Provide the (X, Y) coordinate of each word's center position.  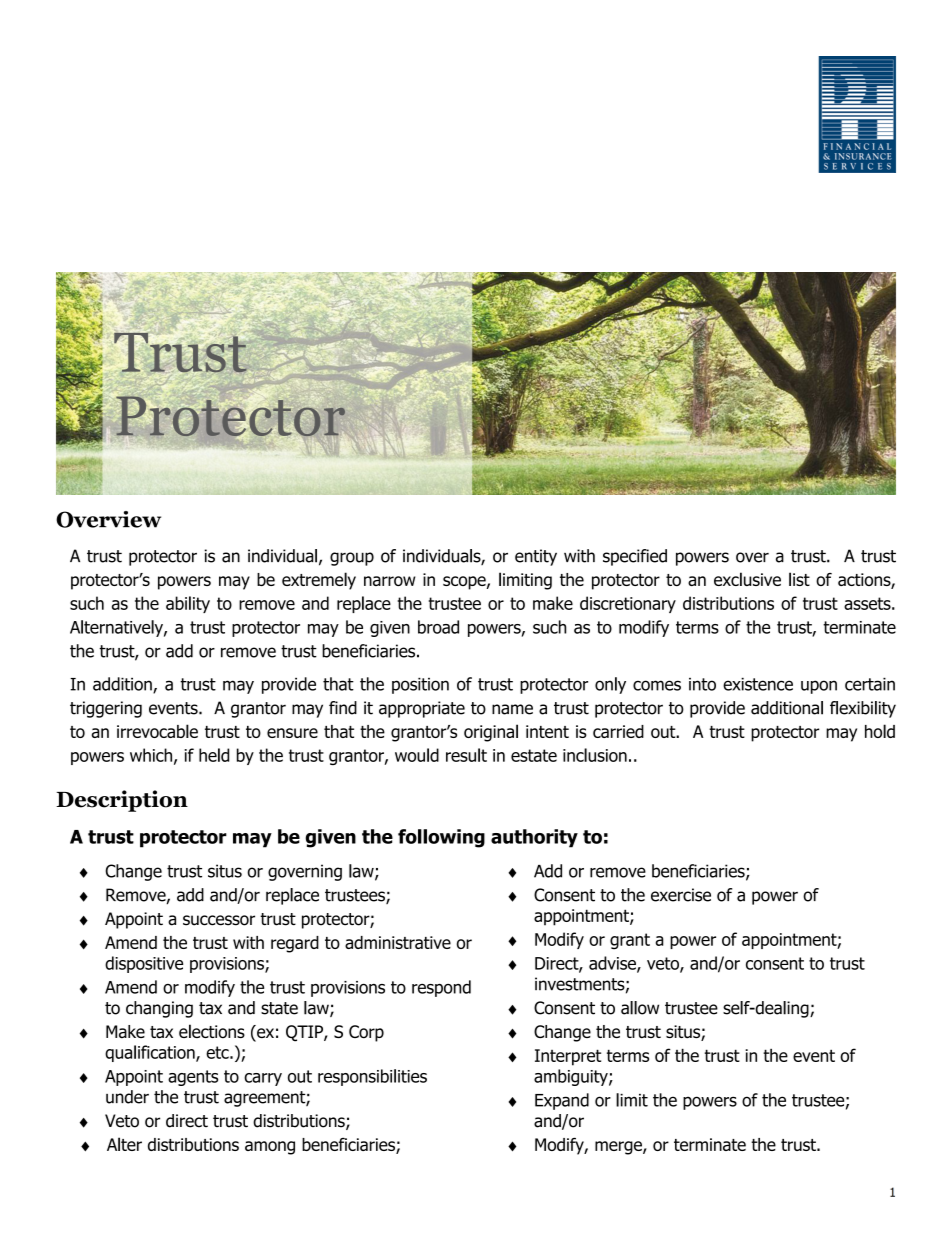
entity (536, 557)
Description (122, 801)
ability (188, 604)
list (799, 579)
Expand (562, 1101)
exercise (681, 895)
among (270, 1148)
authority (534, 838)
